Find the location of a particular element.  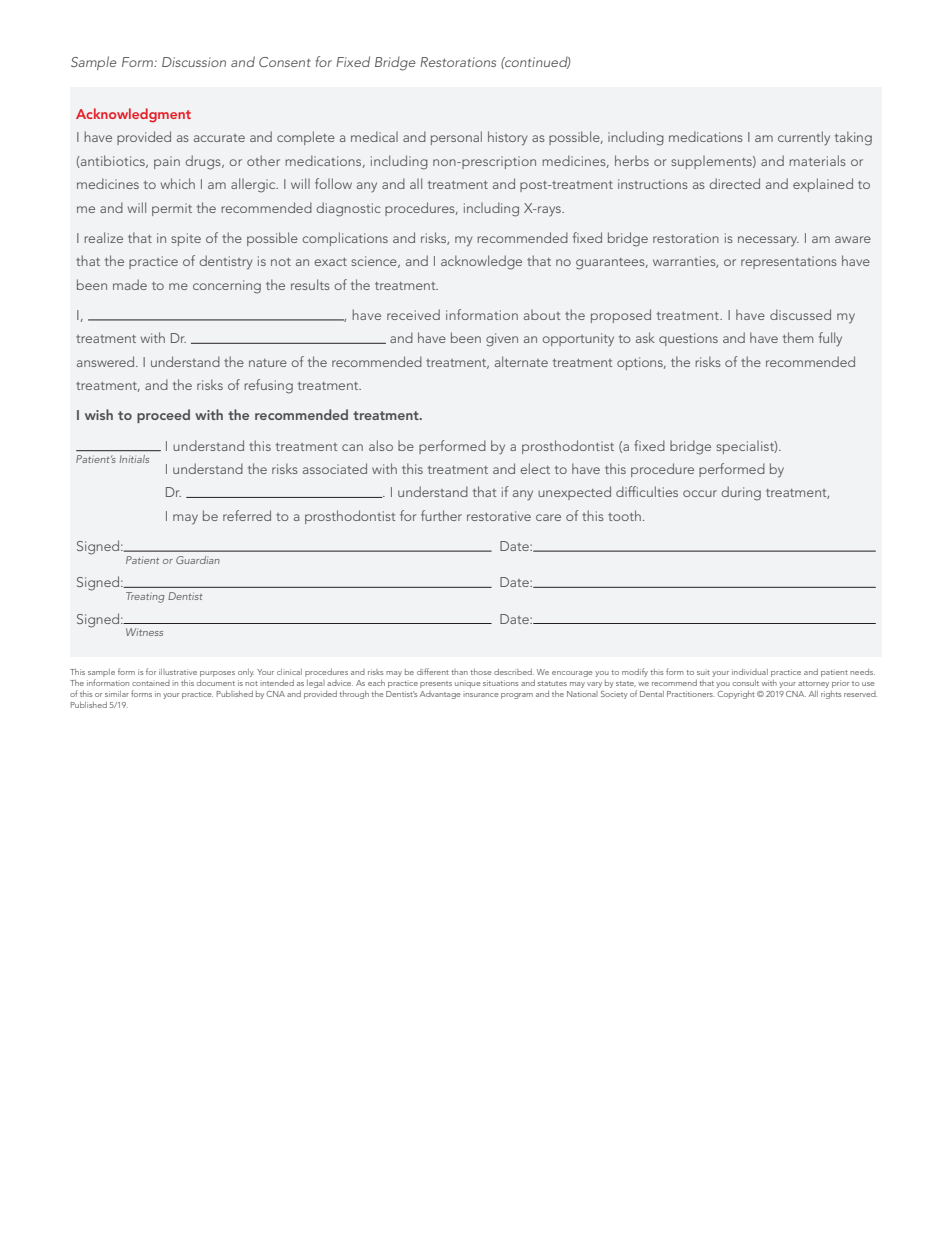

restorative is located at coordinates (499, 516).
